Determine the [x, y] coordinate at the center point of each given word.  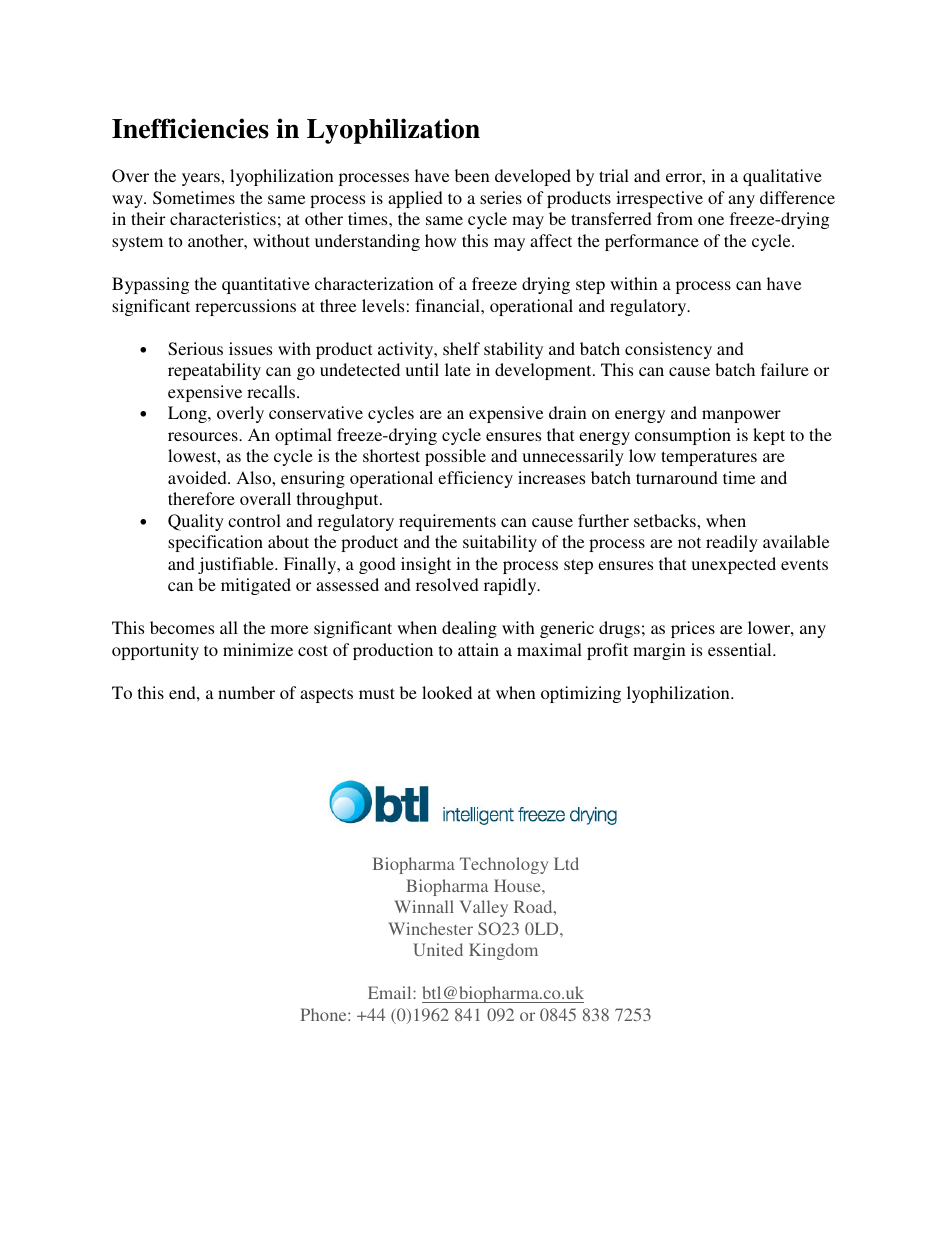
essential [741, 649]
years [202, 179]
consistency [668, 350]
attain [478, 649]
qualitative [782, 177]
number [246, 692]
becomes [182, 627]
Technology [504, 865]
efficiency [475, 479]
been [472, 175]
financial [448, 305]
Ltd [566, 863]
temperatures [709, 458]
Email [391, 992]
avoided [198, 477]
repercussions [245, 307]
